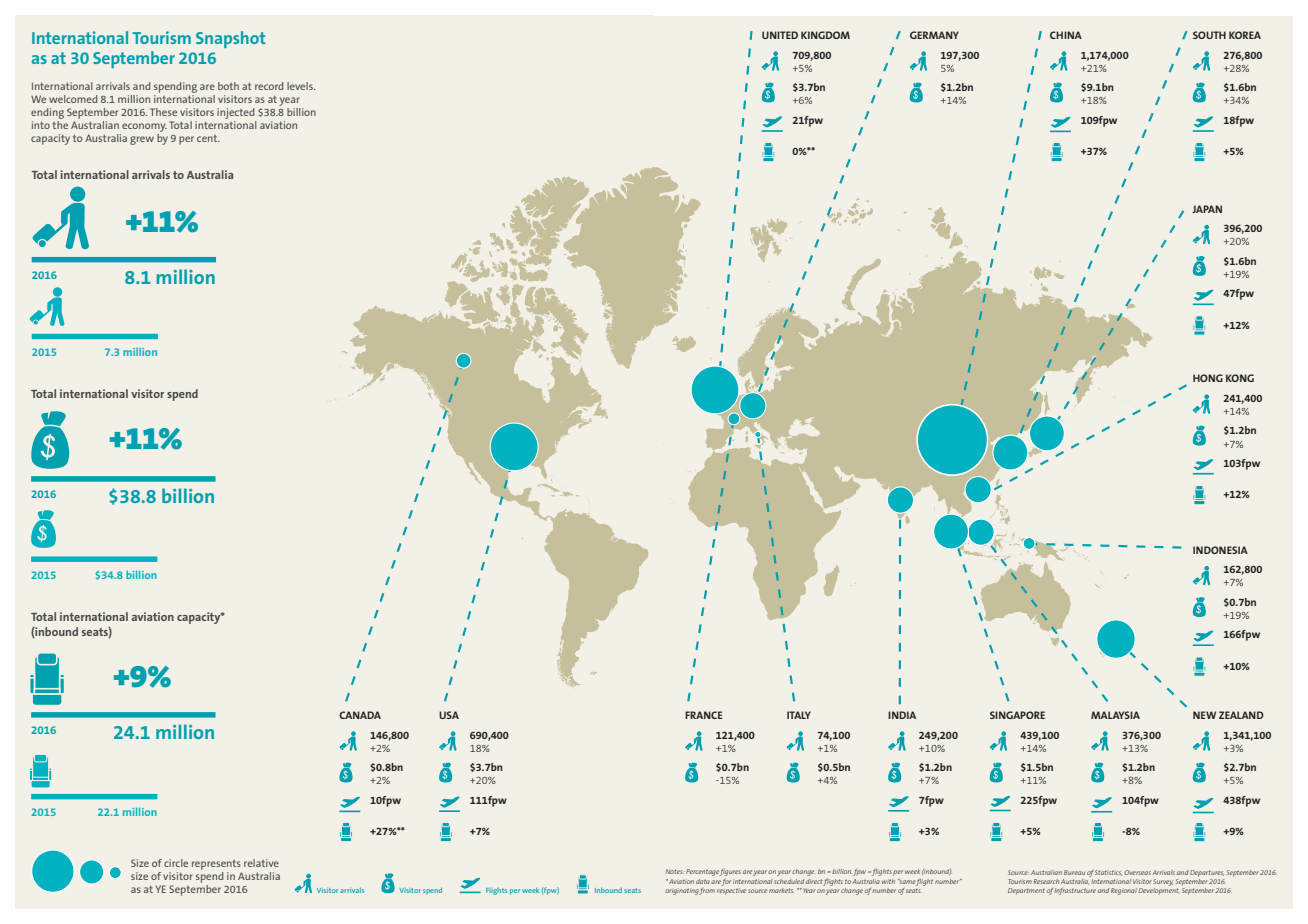 The image size is (1308, 924). What do you see at coordinates (176, 863) in the page?
I see `circle` at bounding box center [176, 863].
